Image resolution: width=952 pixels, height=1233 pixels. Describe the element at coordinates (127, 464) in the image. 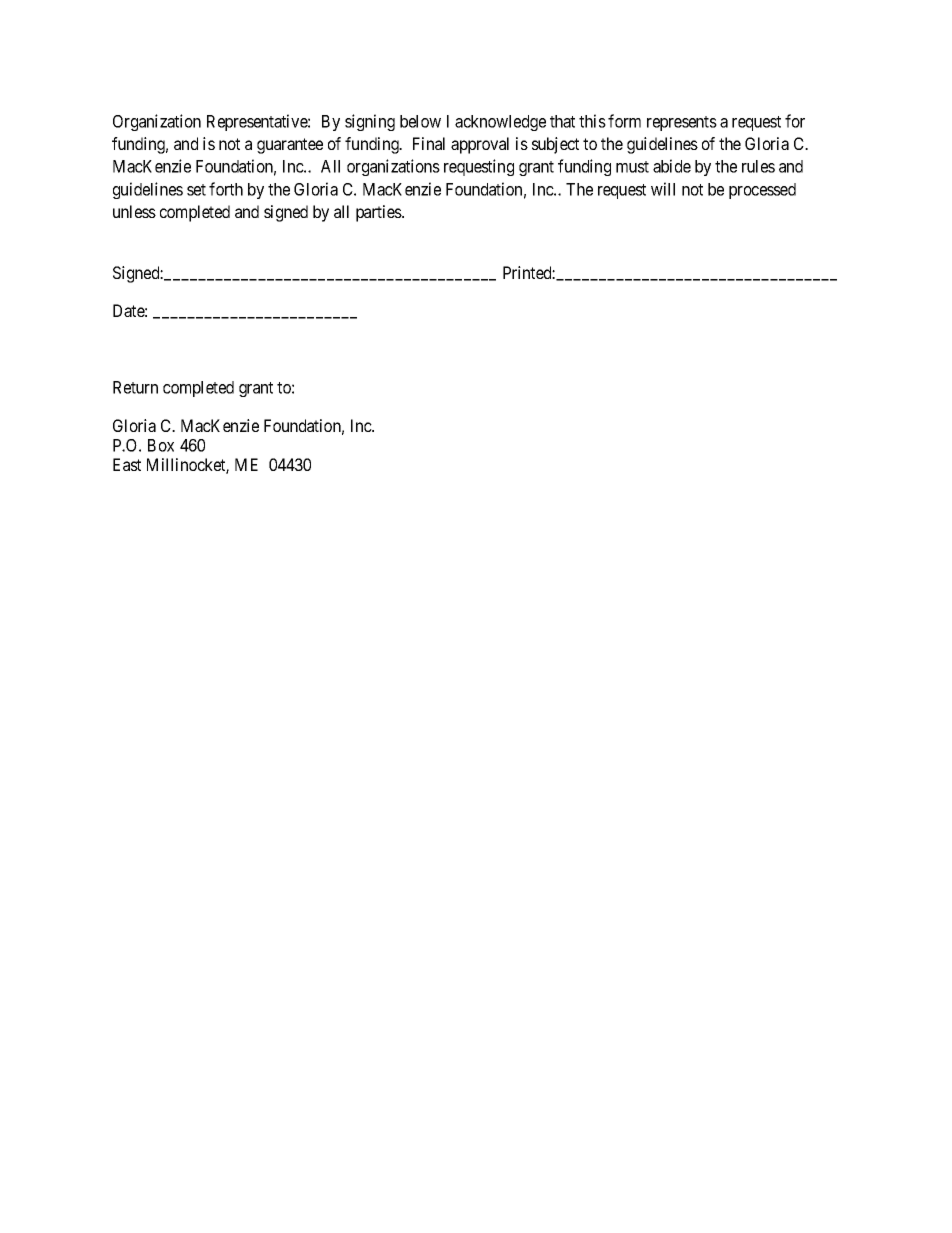

I see `East` at that location.
